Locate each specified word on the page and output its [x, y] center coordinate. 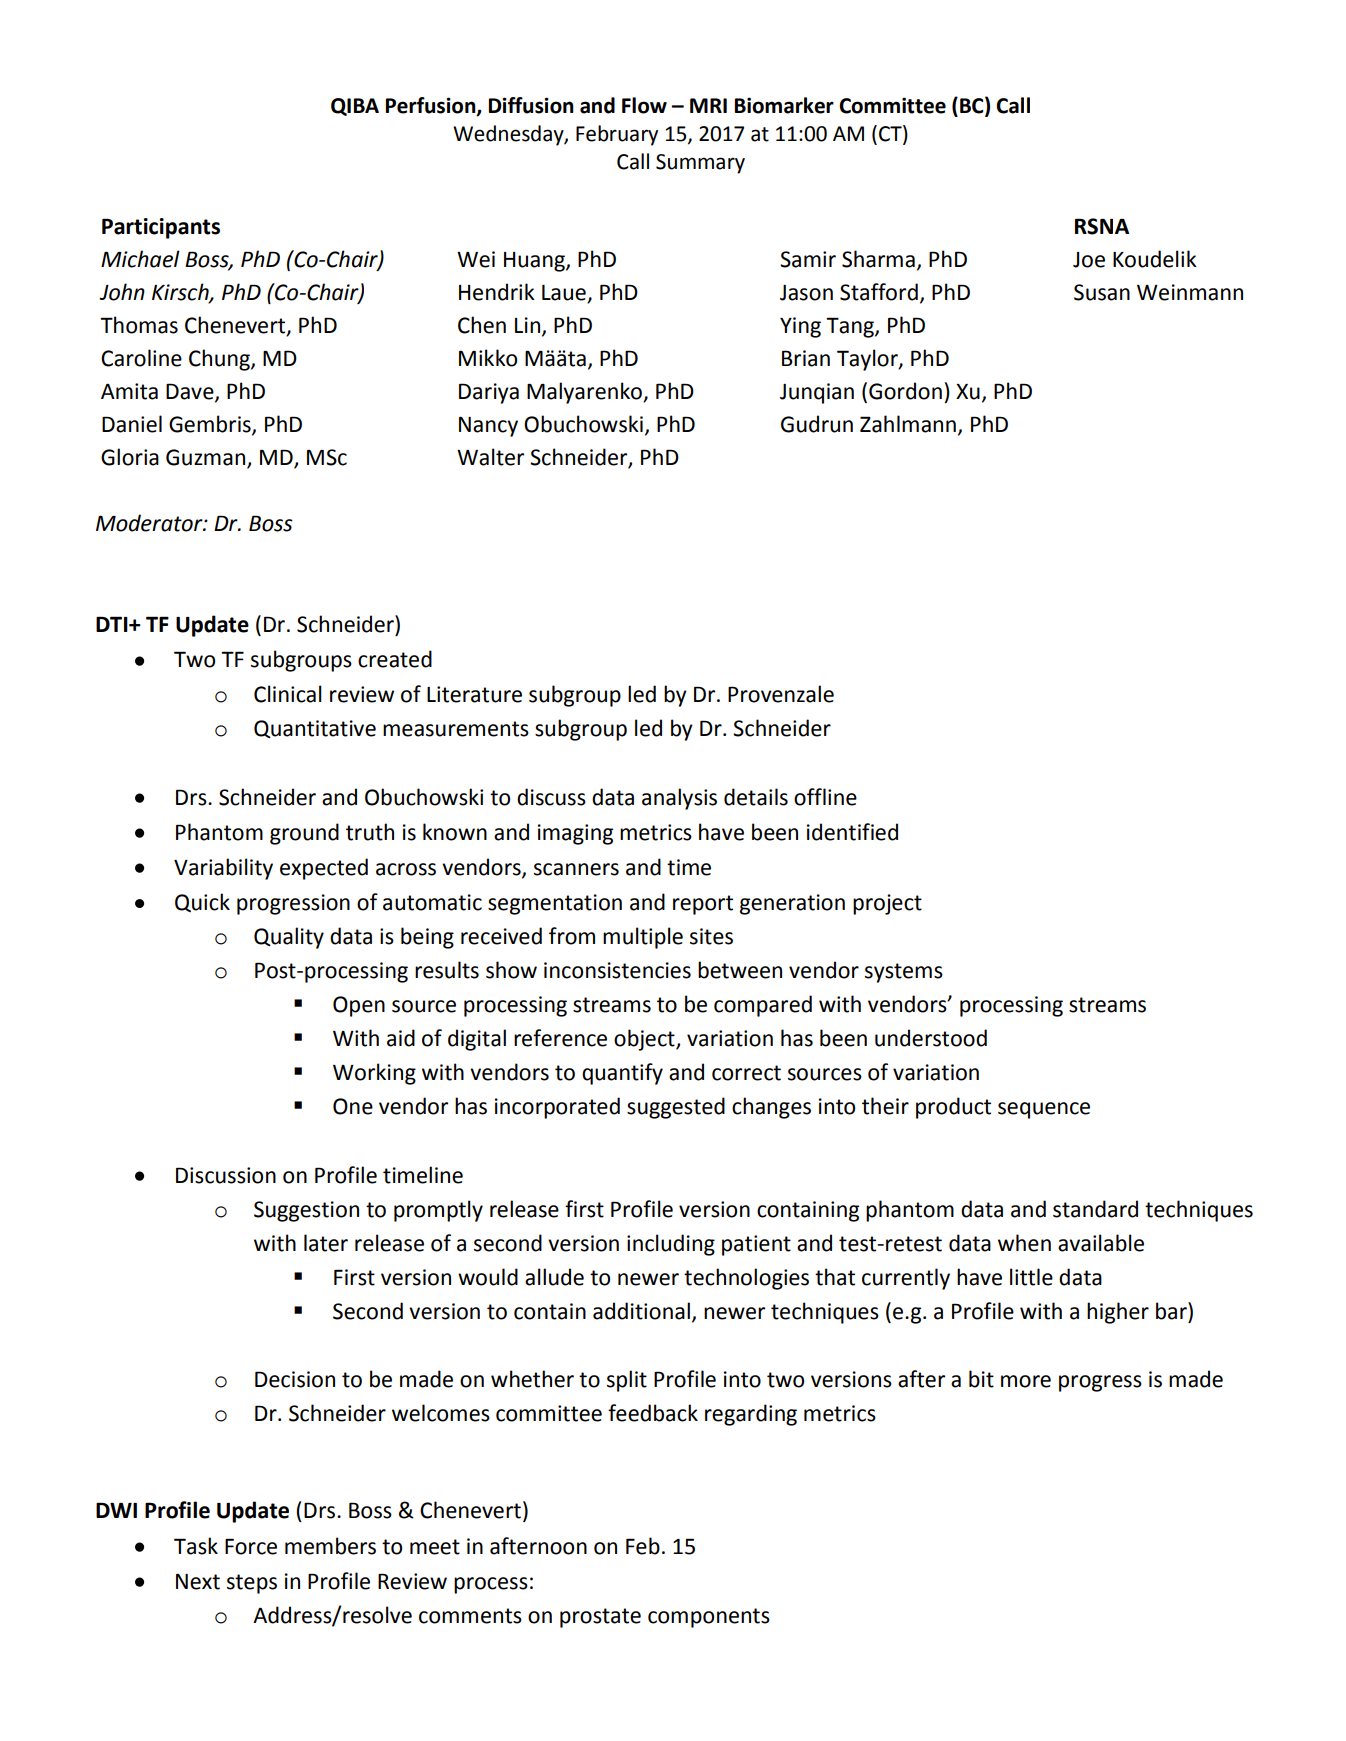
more [1026, 1381]
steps [252, 1584]
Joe [1089, 260]
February [617, 135]
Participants [161, 228]
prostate [600, 1618]
